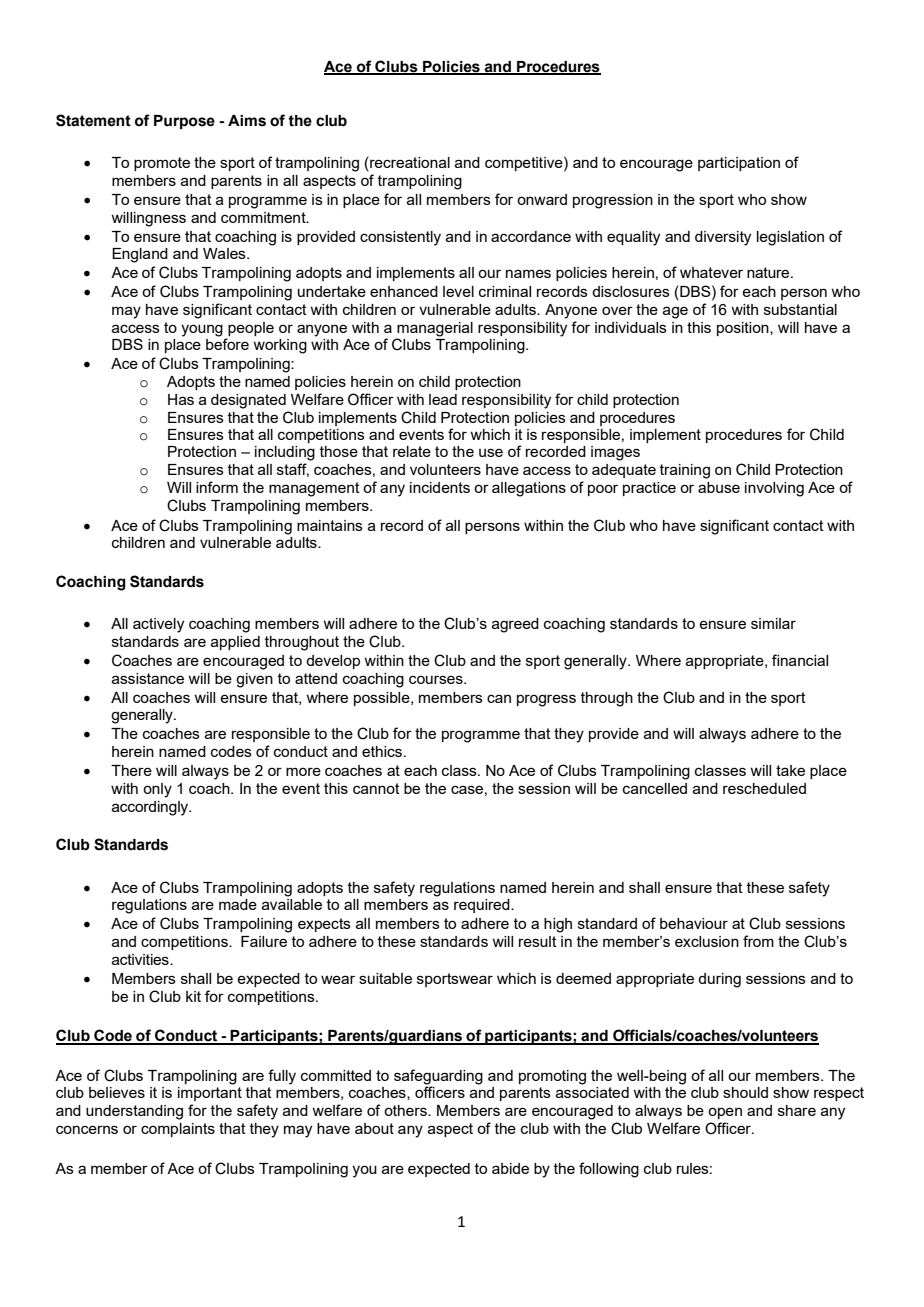  I want to click on young, so click(202, 330).
